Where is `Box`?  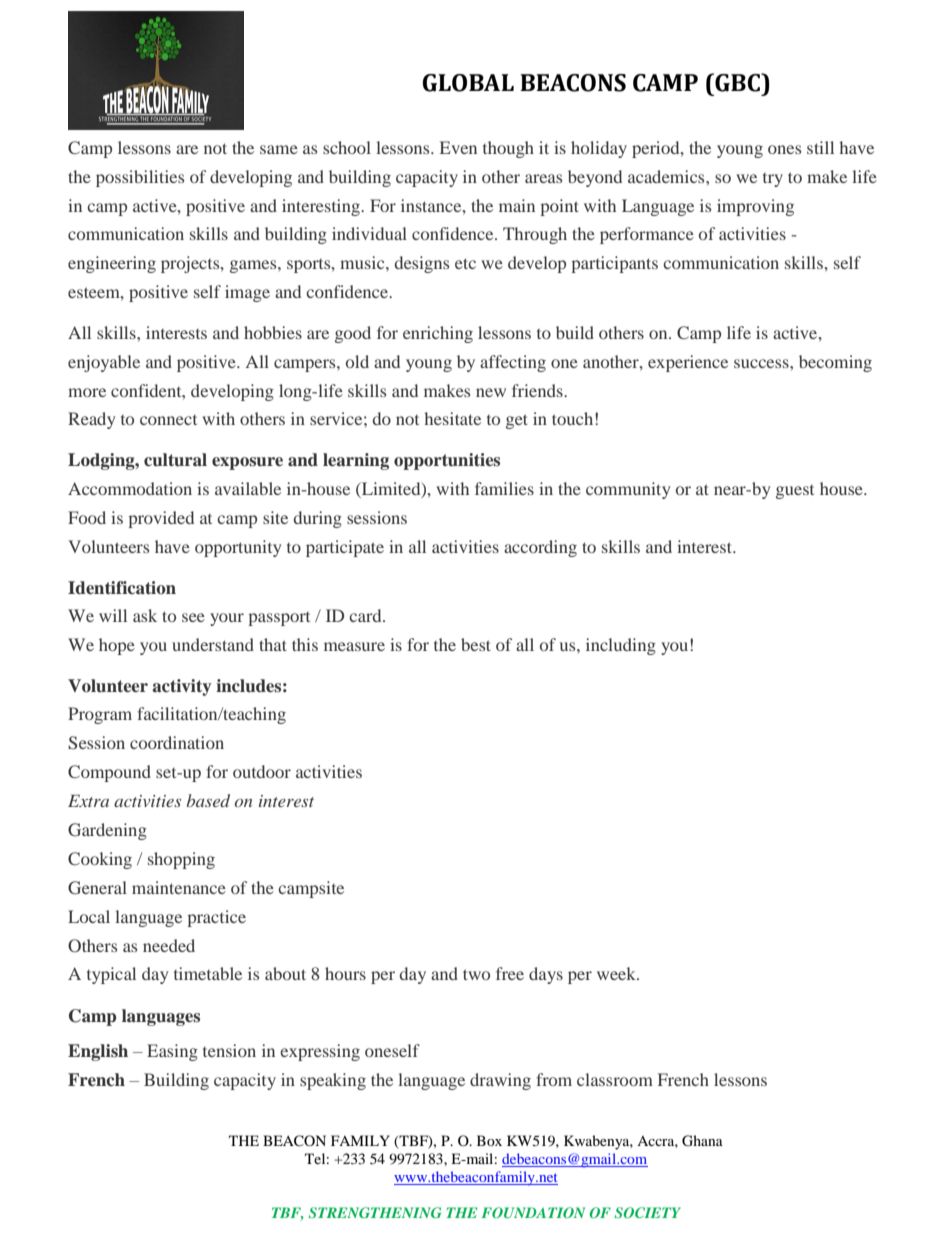 Box is located at coordinates (489, 1140).
